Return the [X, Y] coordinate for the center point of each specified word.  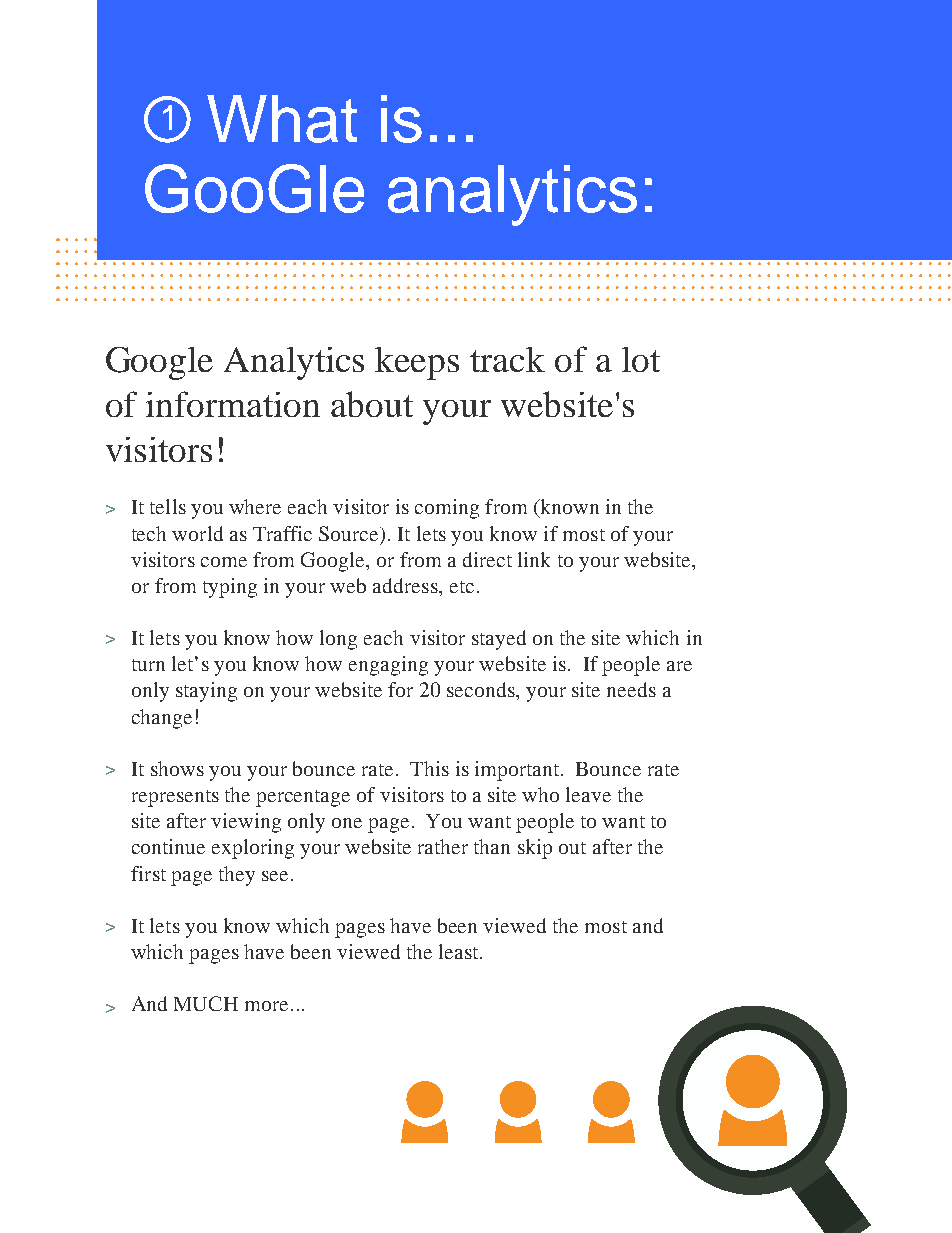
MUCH [206, 1003]
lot [641, 359]
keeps [417, 363]
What [282, 119]
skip [535, 849]
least [460, 951]
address [406, 585]
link [534, 559]
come [224, 562]
